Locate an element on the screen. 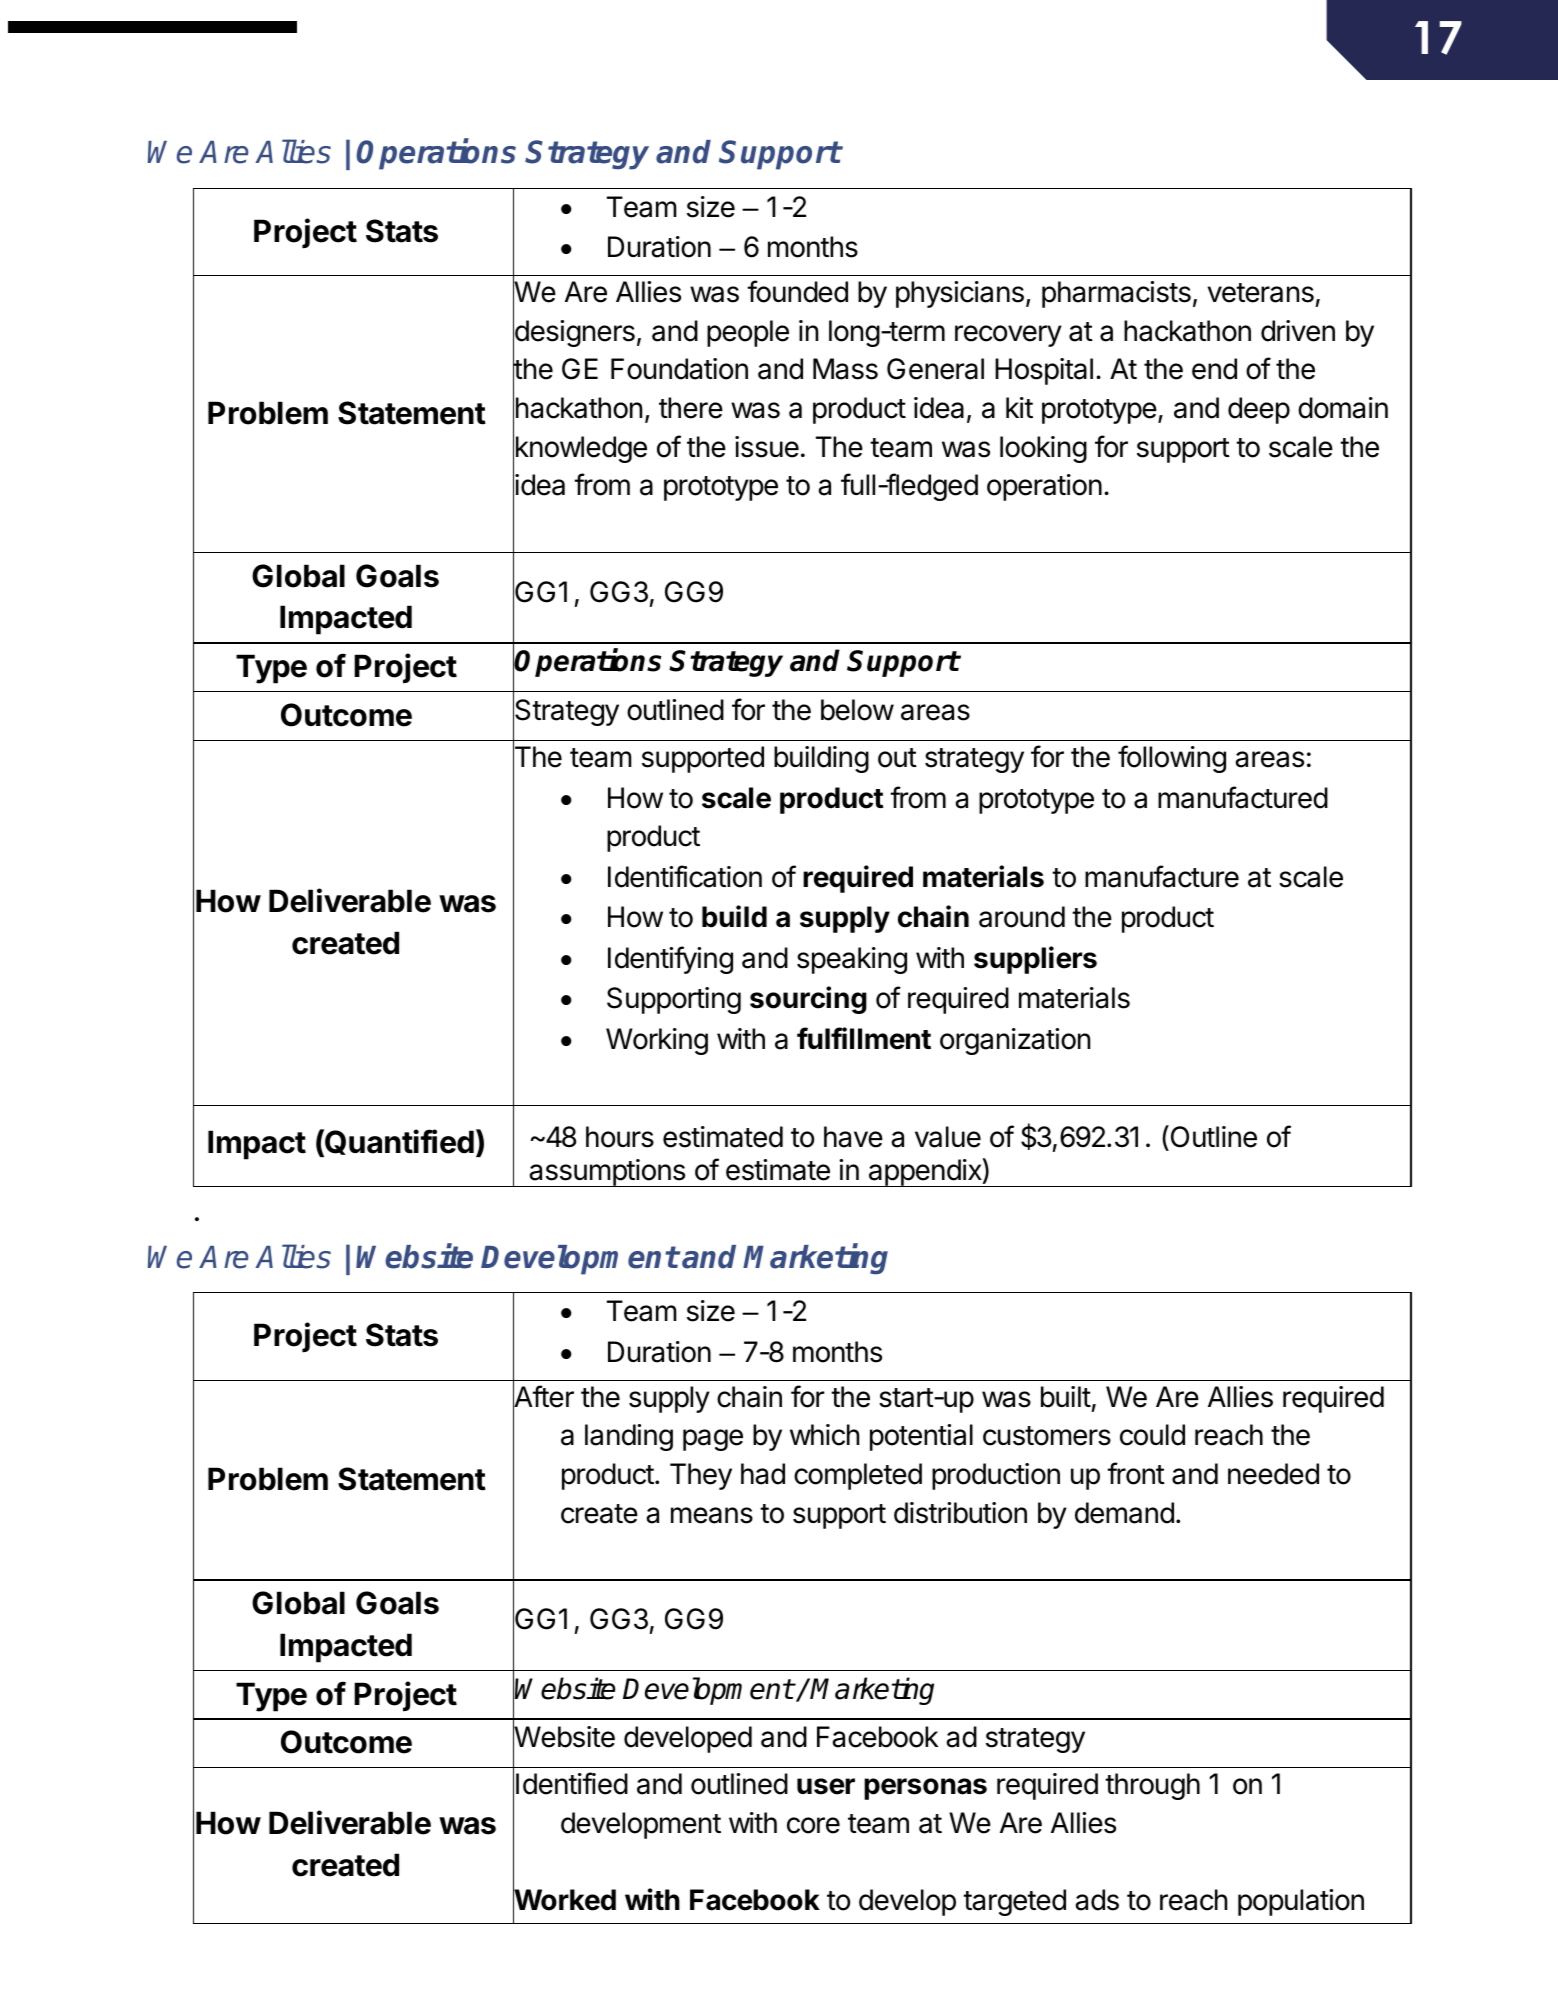 The image size is (1558, 2016). needed is located at coordinates (1273, 1474).
